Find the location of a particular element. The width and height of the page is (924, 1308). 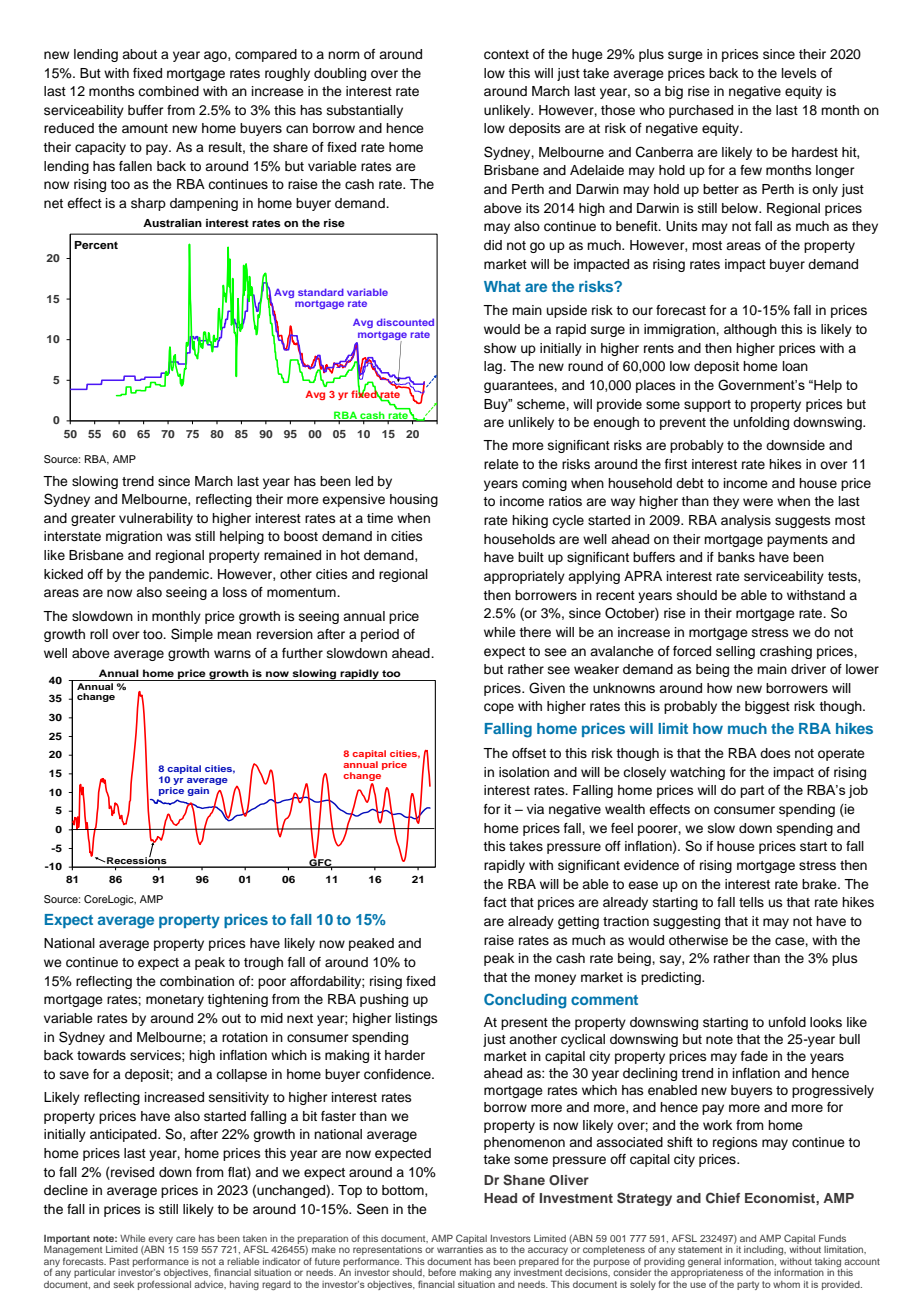

were is located at coordinates (758, 502).
